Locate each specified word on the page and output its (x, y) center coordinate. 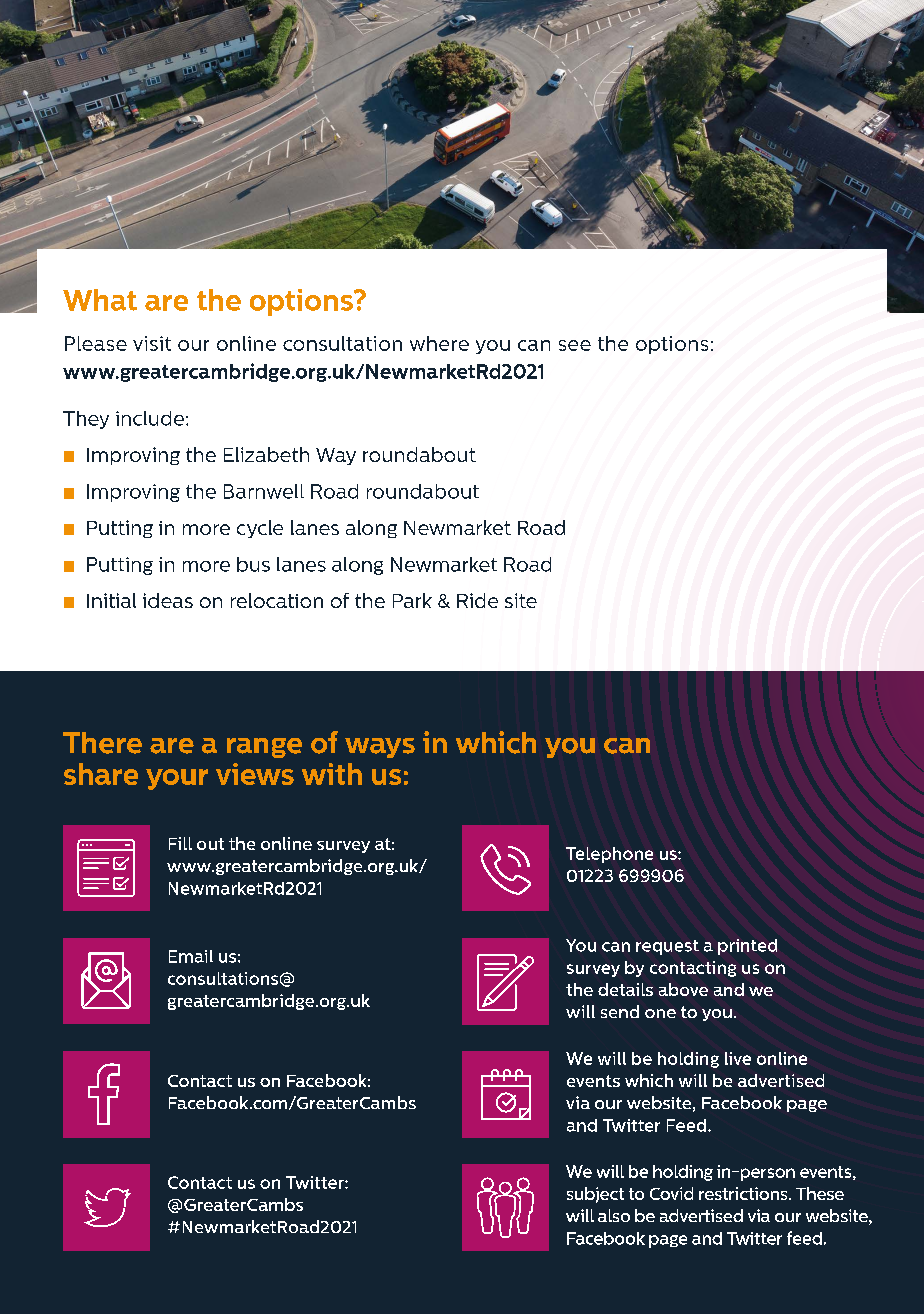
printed (747, 947)
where (439, 343)
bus (253, 564)
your (177, 779)
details (625, 989)
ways (380, 748)
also (614, 1215)
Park (412, 600)
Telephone (609, 855)
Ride (477, 600)
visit (152, 343)
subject (595, 1195)
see (575, 345)
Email (191, 956)
